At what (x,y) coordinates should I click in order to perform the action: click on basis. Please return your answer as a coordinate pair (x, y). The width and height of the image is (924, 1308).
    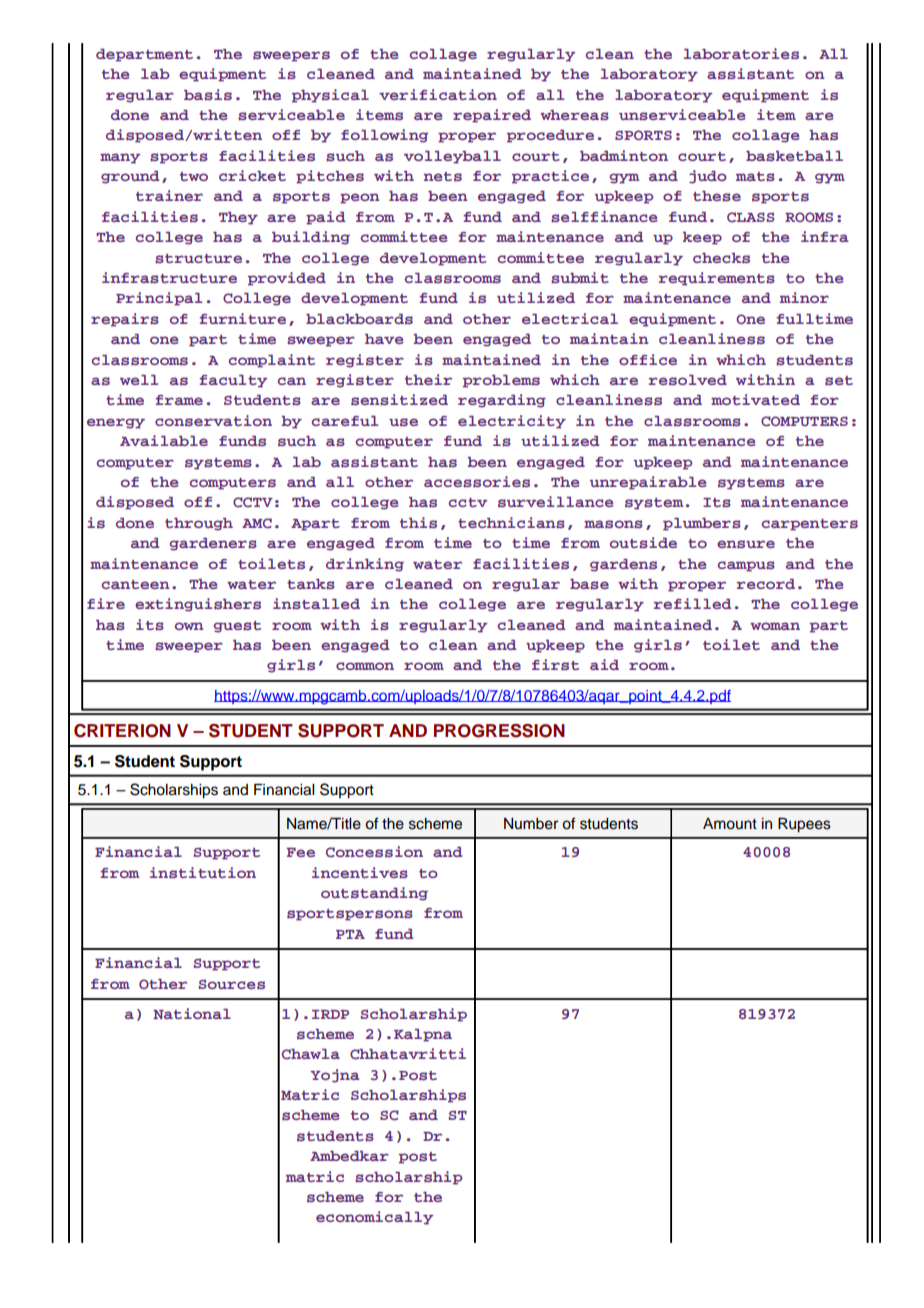
    Looking at the image, I should click on (208, 95).
